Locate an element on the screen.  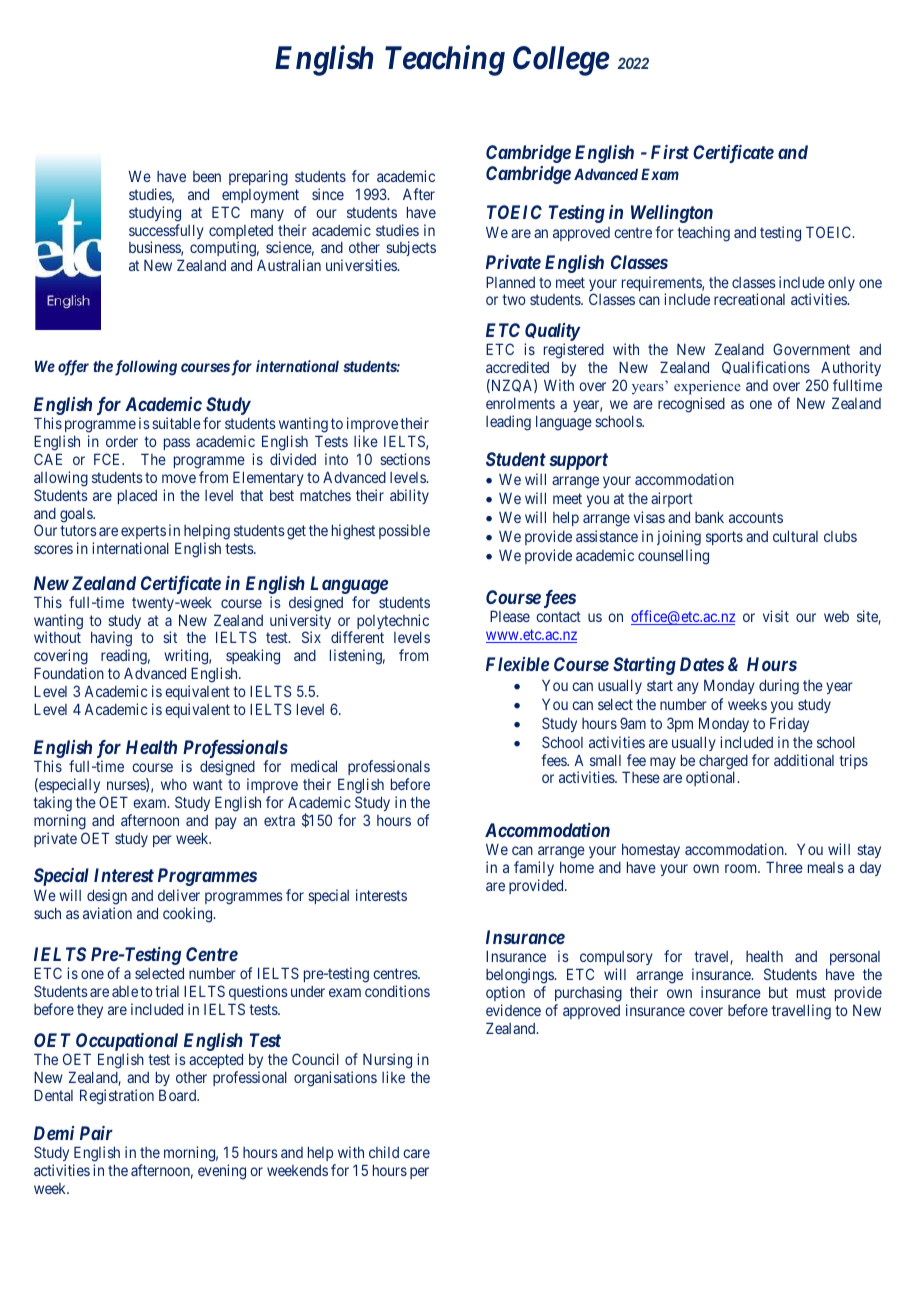
First is located at coordinates (670, 152).
